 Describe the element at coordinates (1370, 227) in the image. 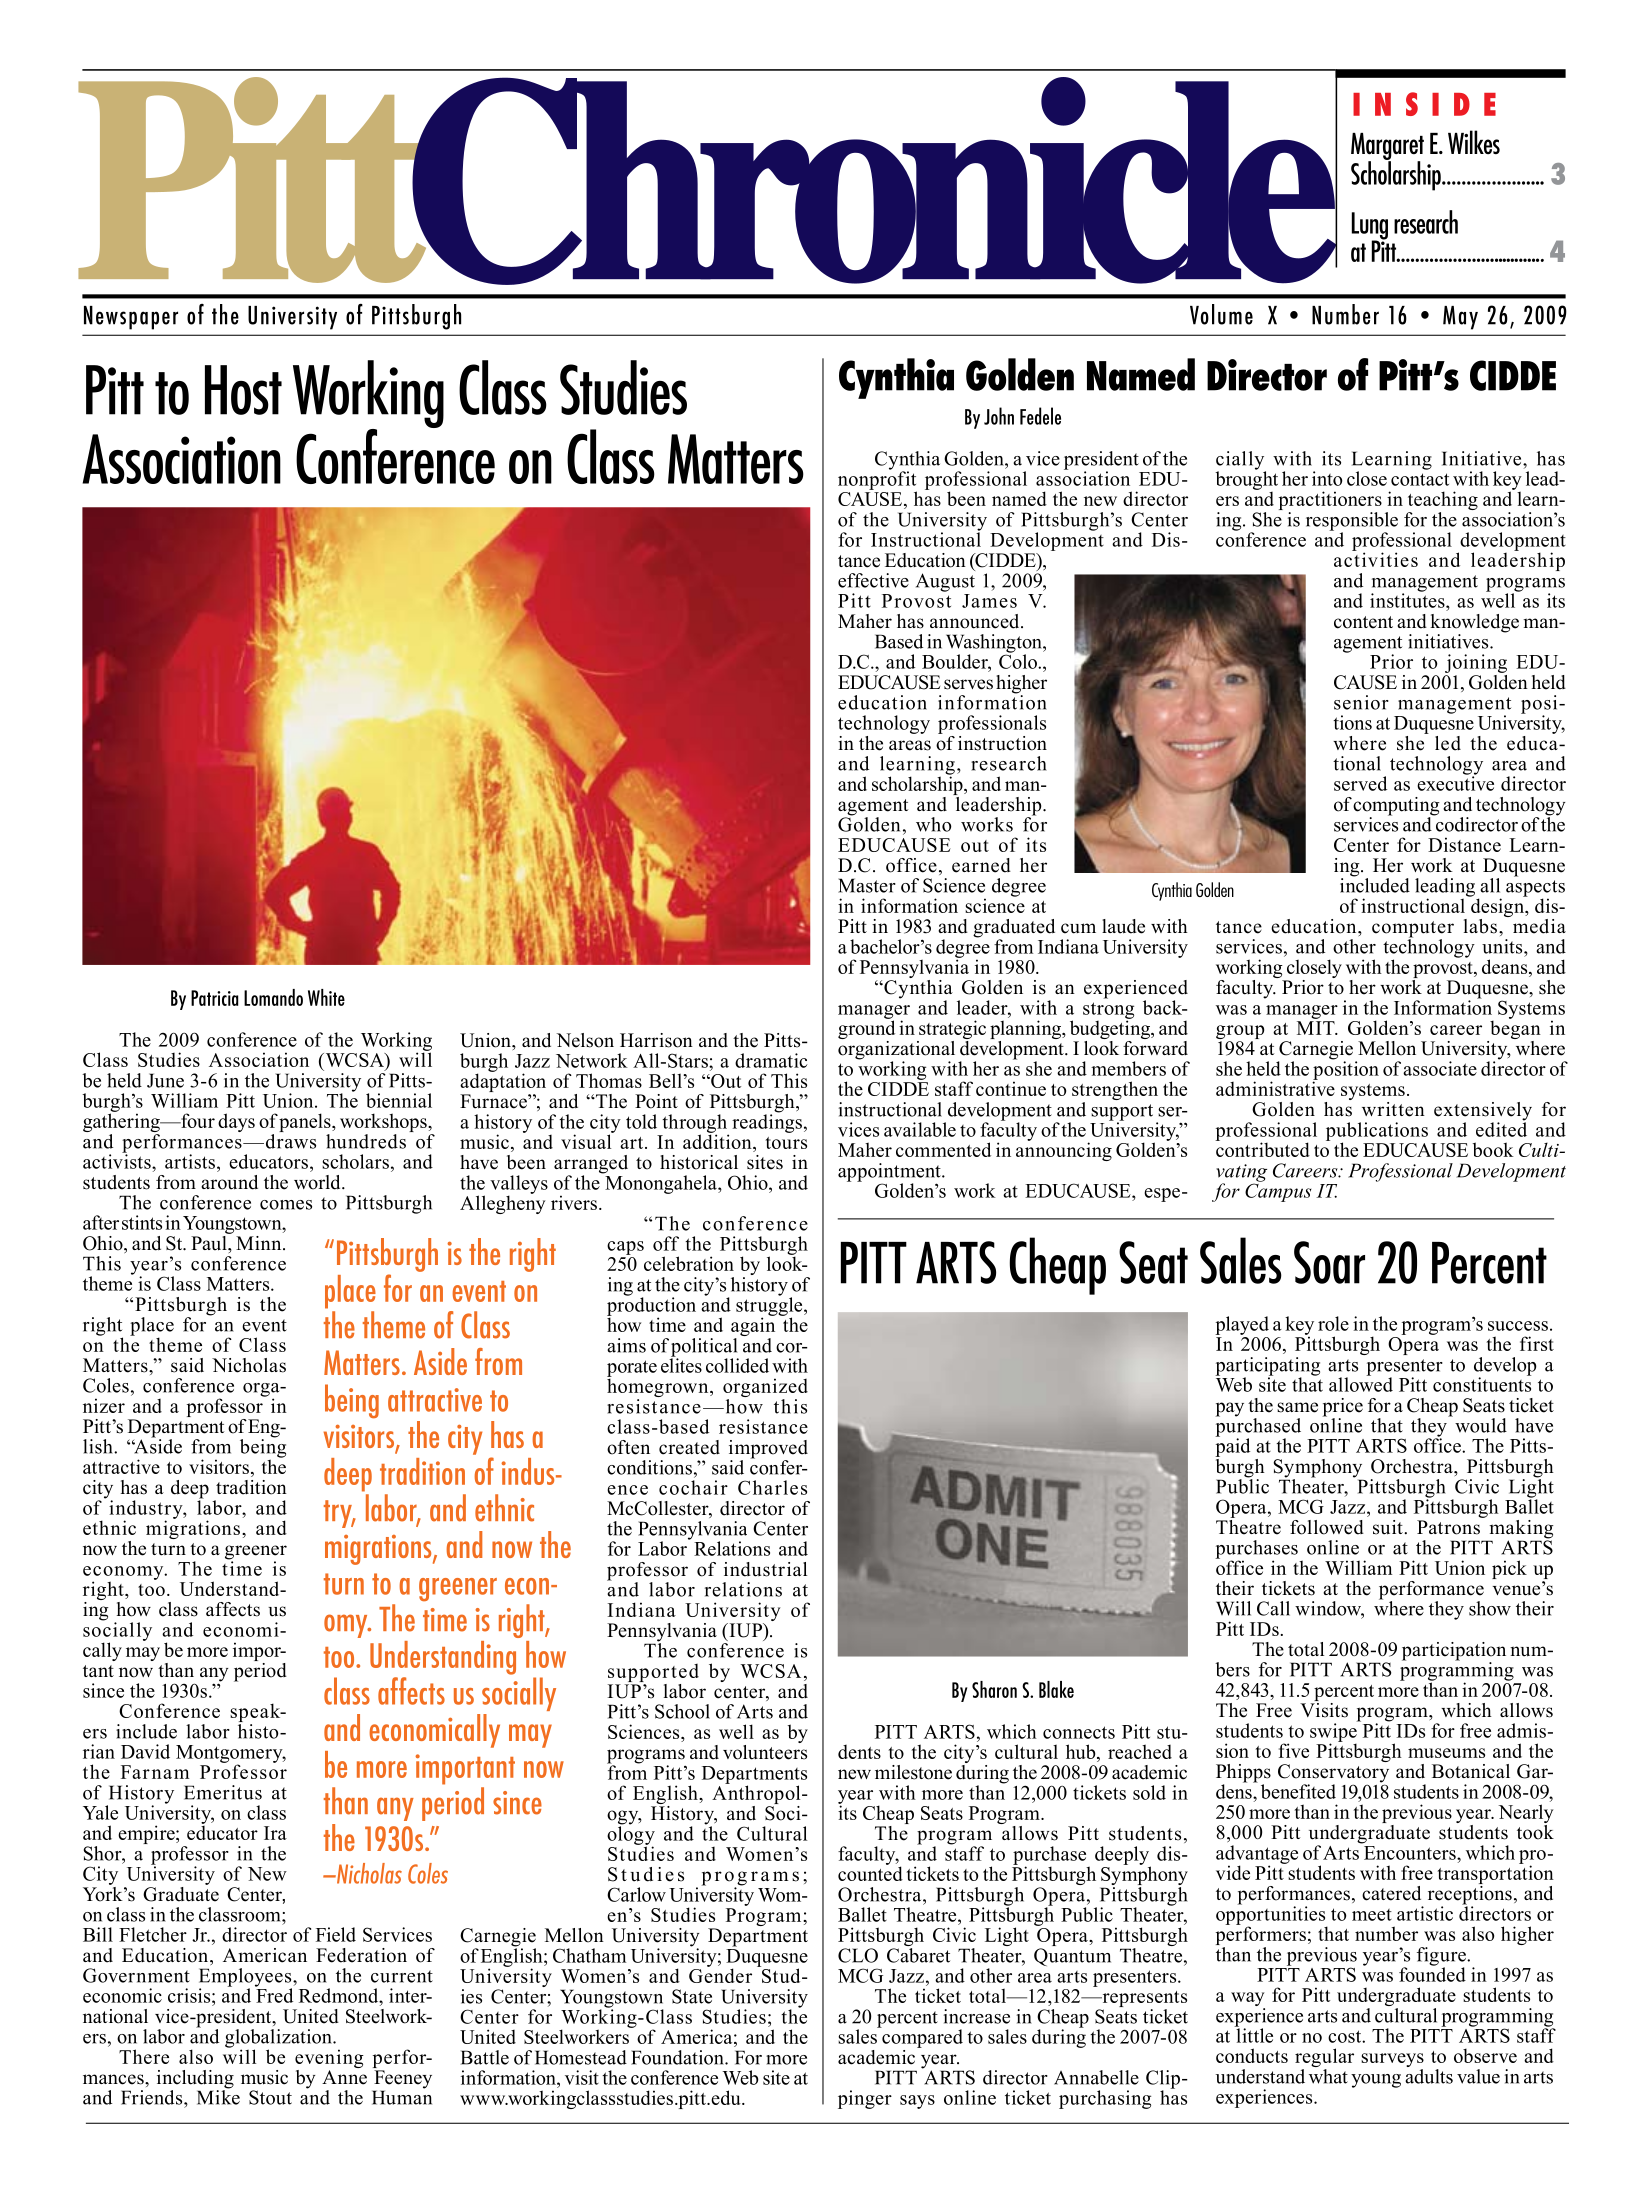

I see `Lung` at that location.
